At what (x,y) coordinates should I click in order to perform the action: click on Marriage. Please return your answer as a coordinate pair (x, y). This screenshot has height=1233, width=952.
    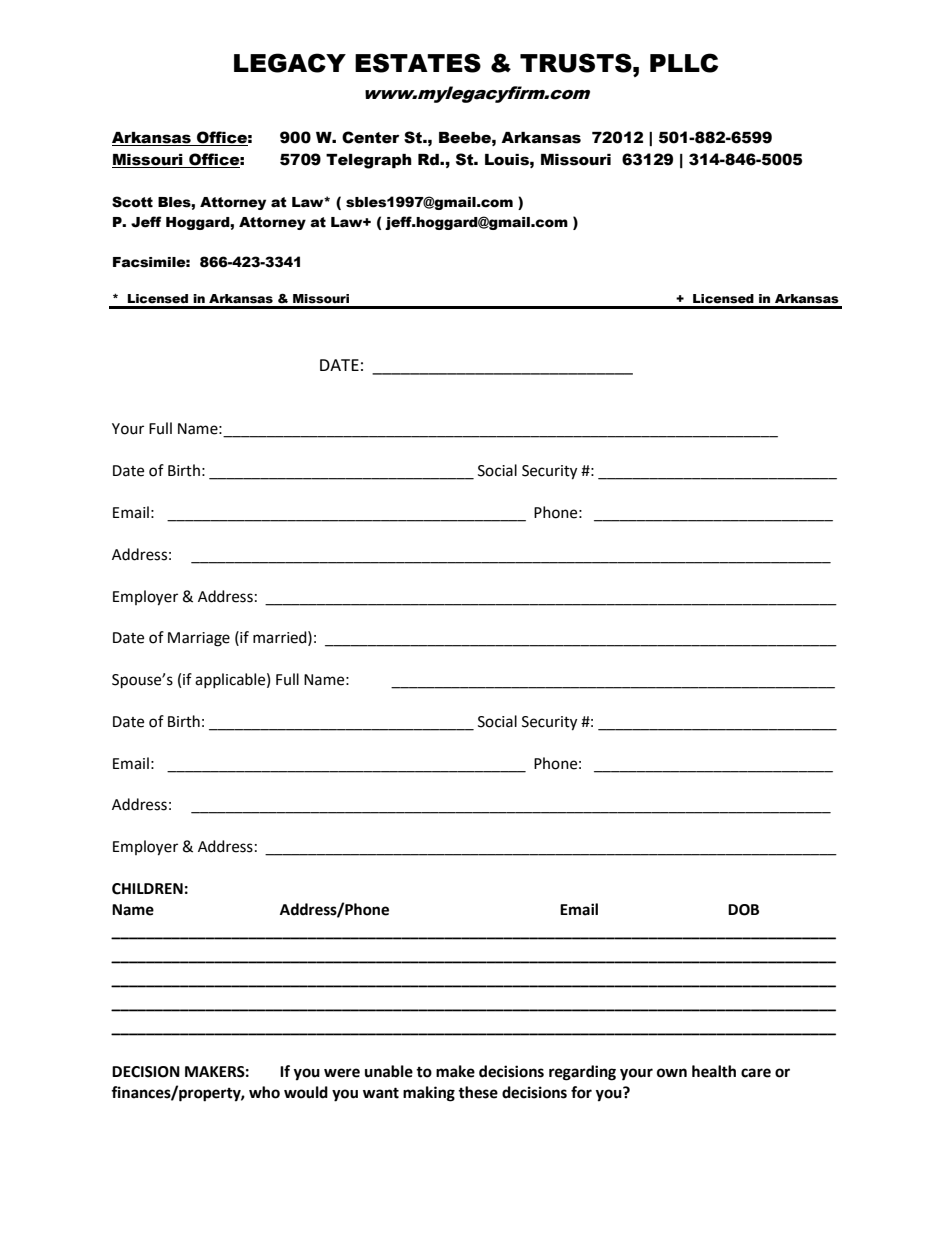
    Looking at the image, I should click on (199, 639).
